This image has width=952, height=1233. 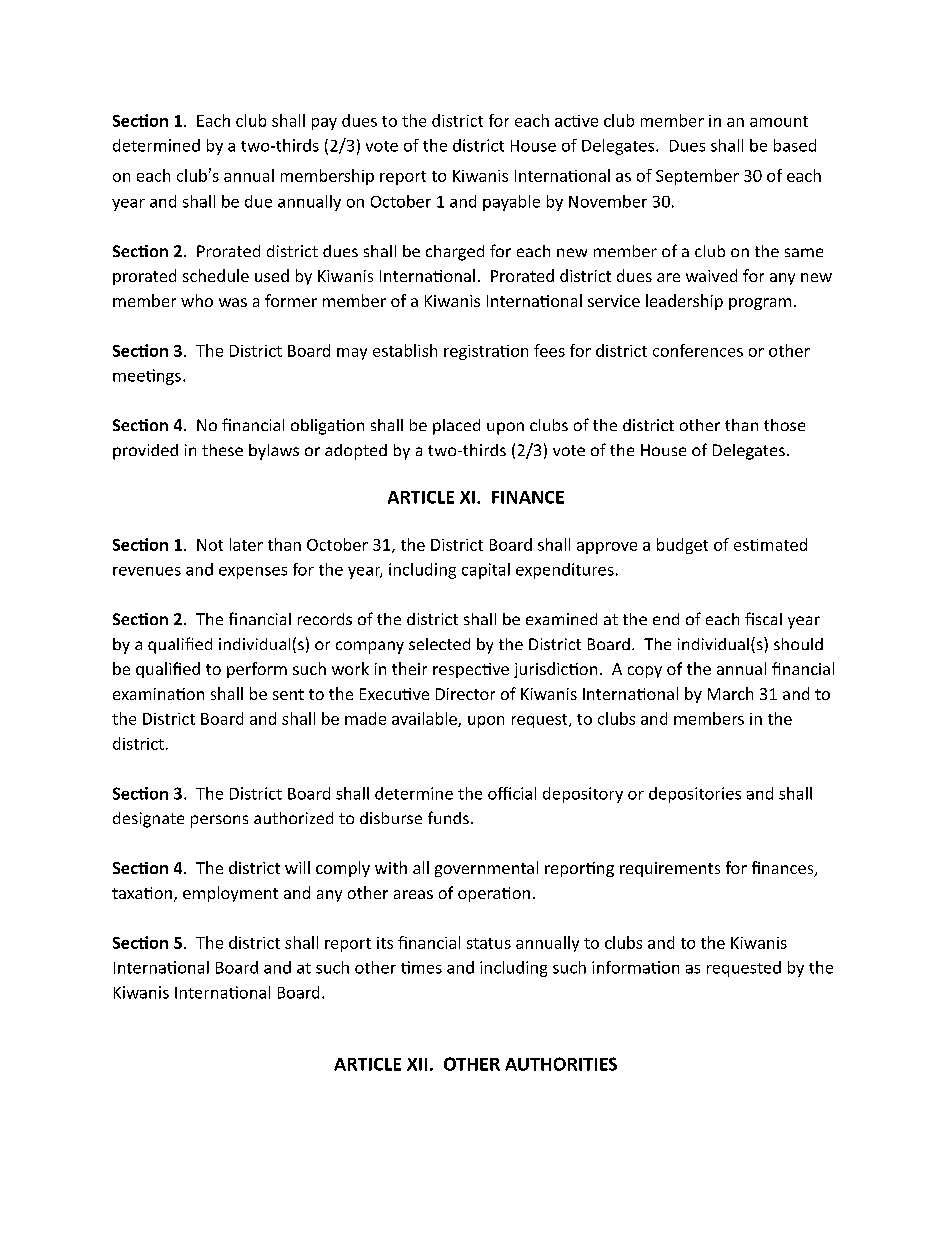 I want to click on XII, so click(x=417, y=1064).
